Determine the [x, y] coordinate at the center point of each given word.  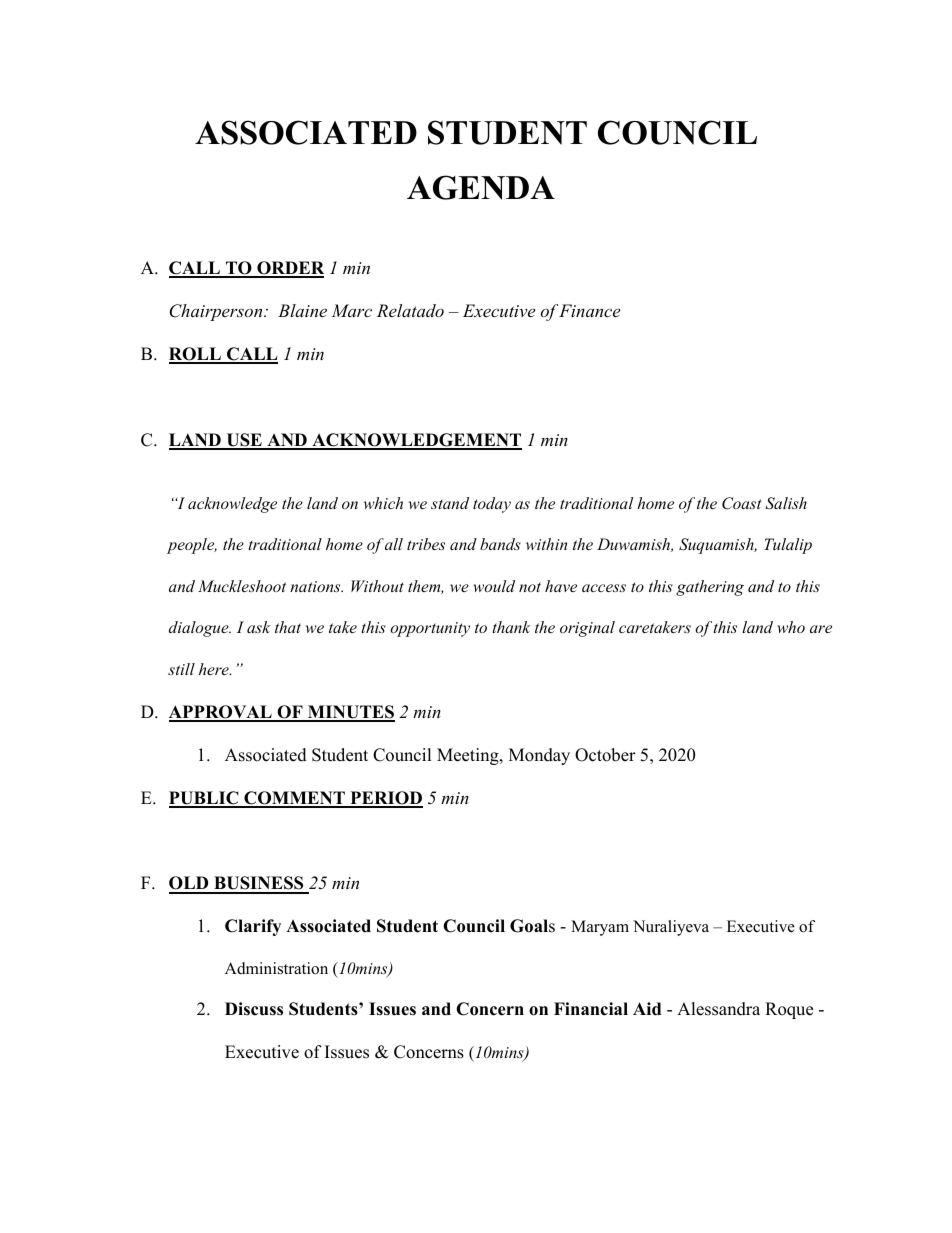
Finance [589, 310]
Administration [276, 968]
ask [259, 627]
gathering [710, 588]
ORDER [289, 269]
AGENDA [481, 187]
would [494, 586]
